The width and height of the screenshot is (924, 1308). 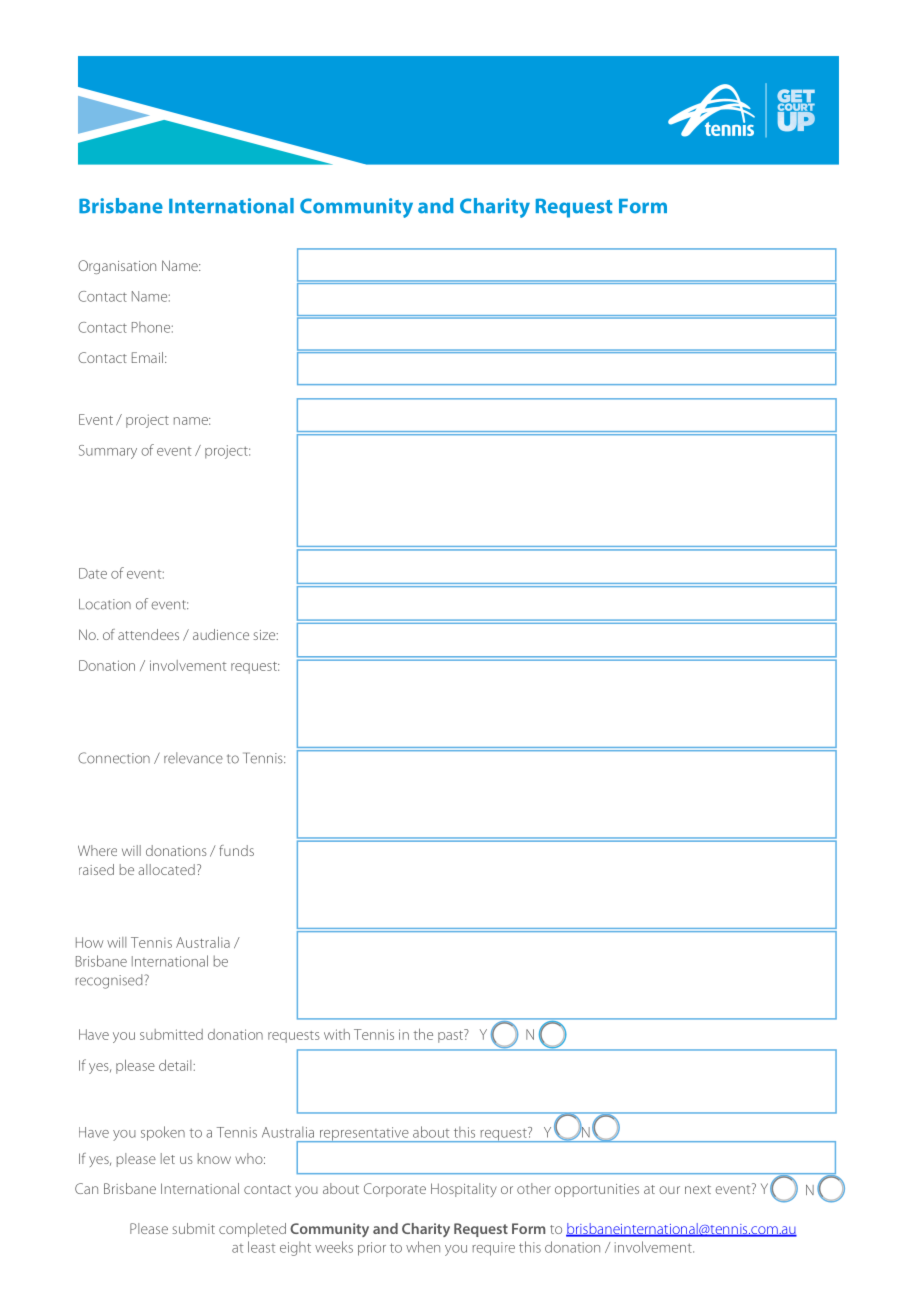 I want to click on Organisation, so click(x=117, y=267).
